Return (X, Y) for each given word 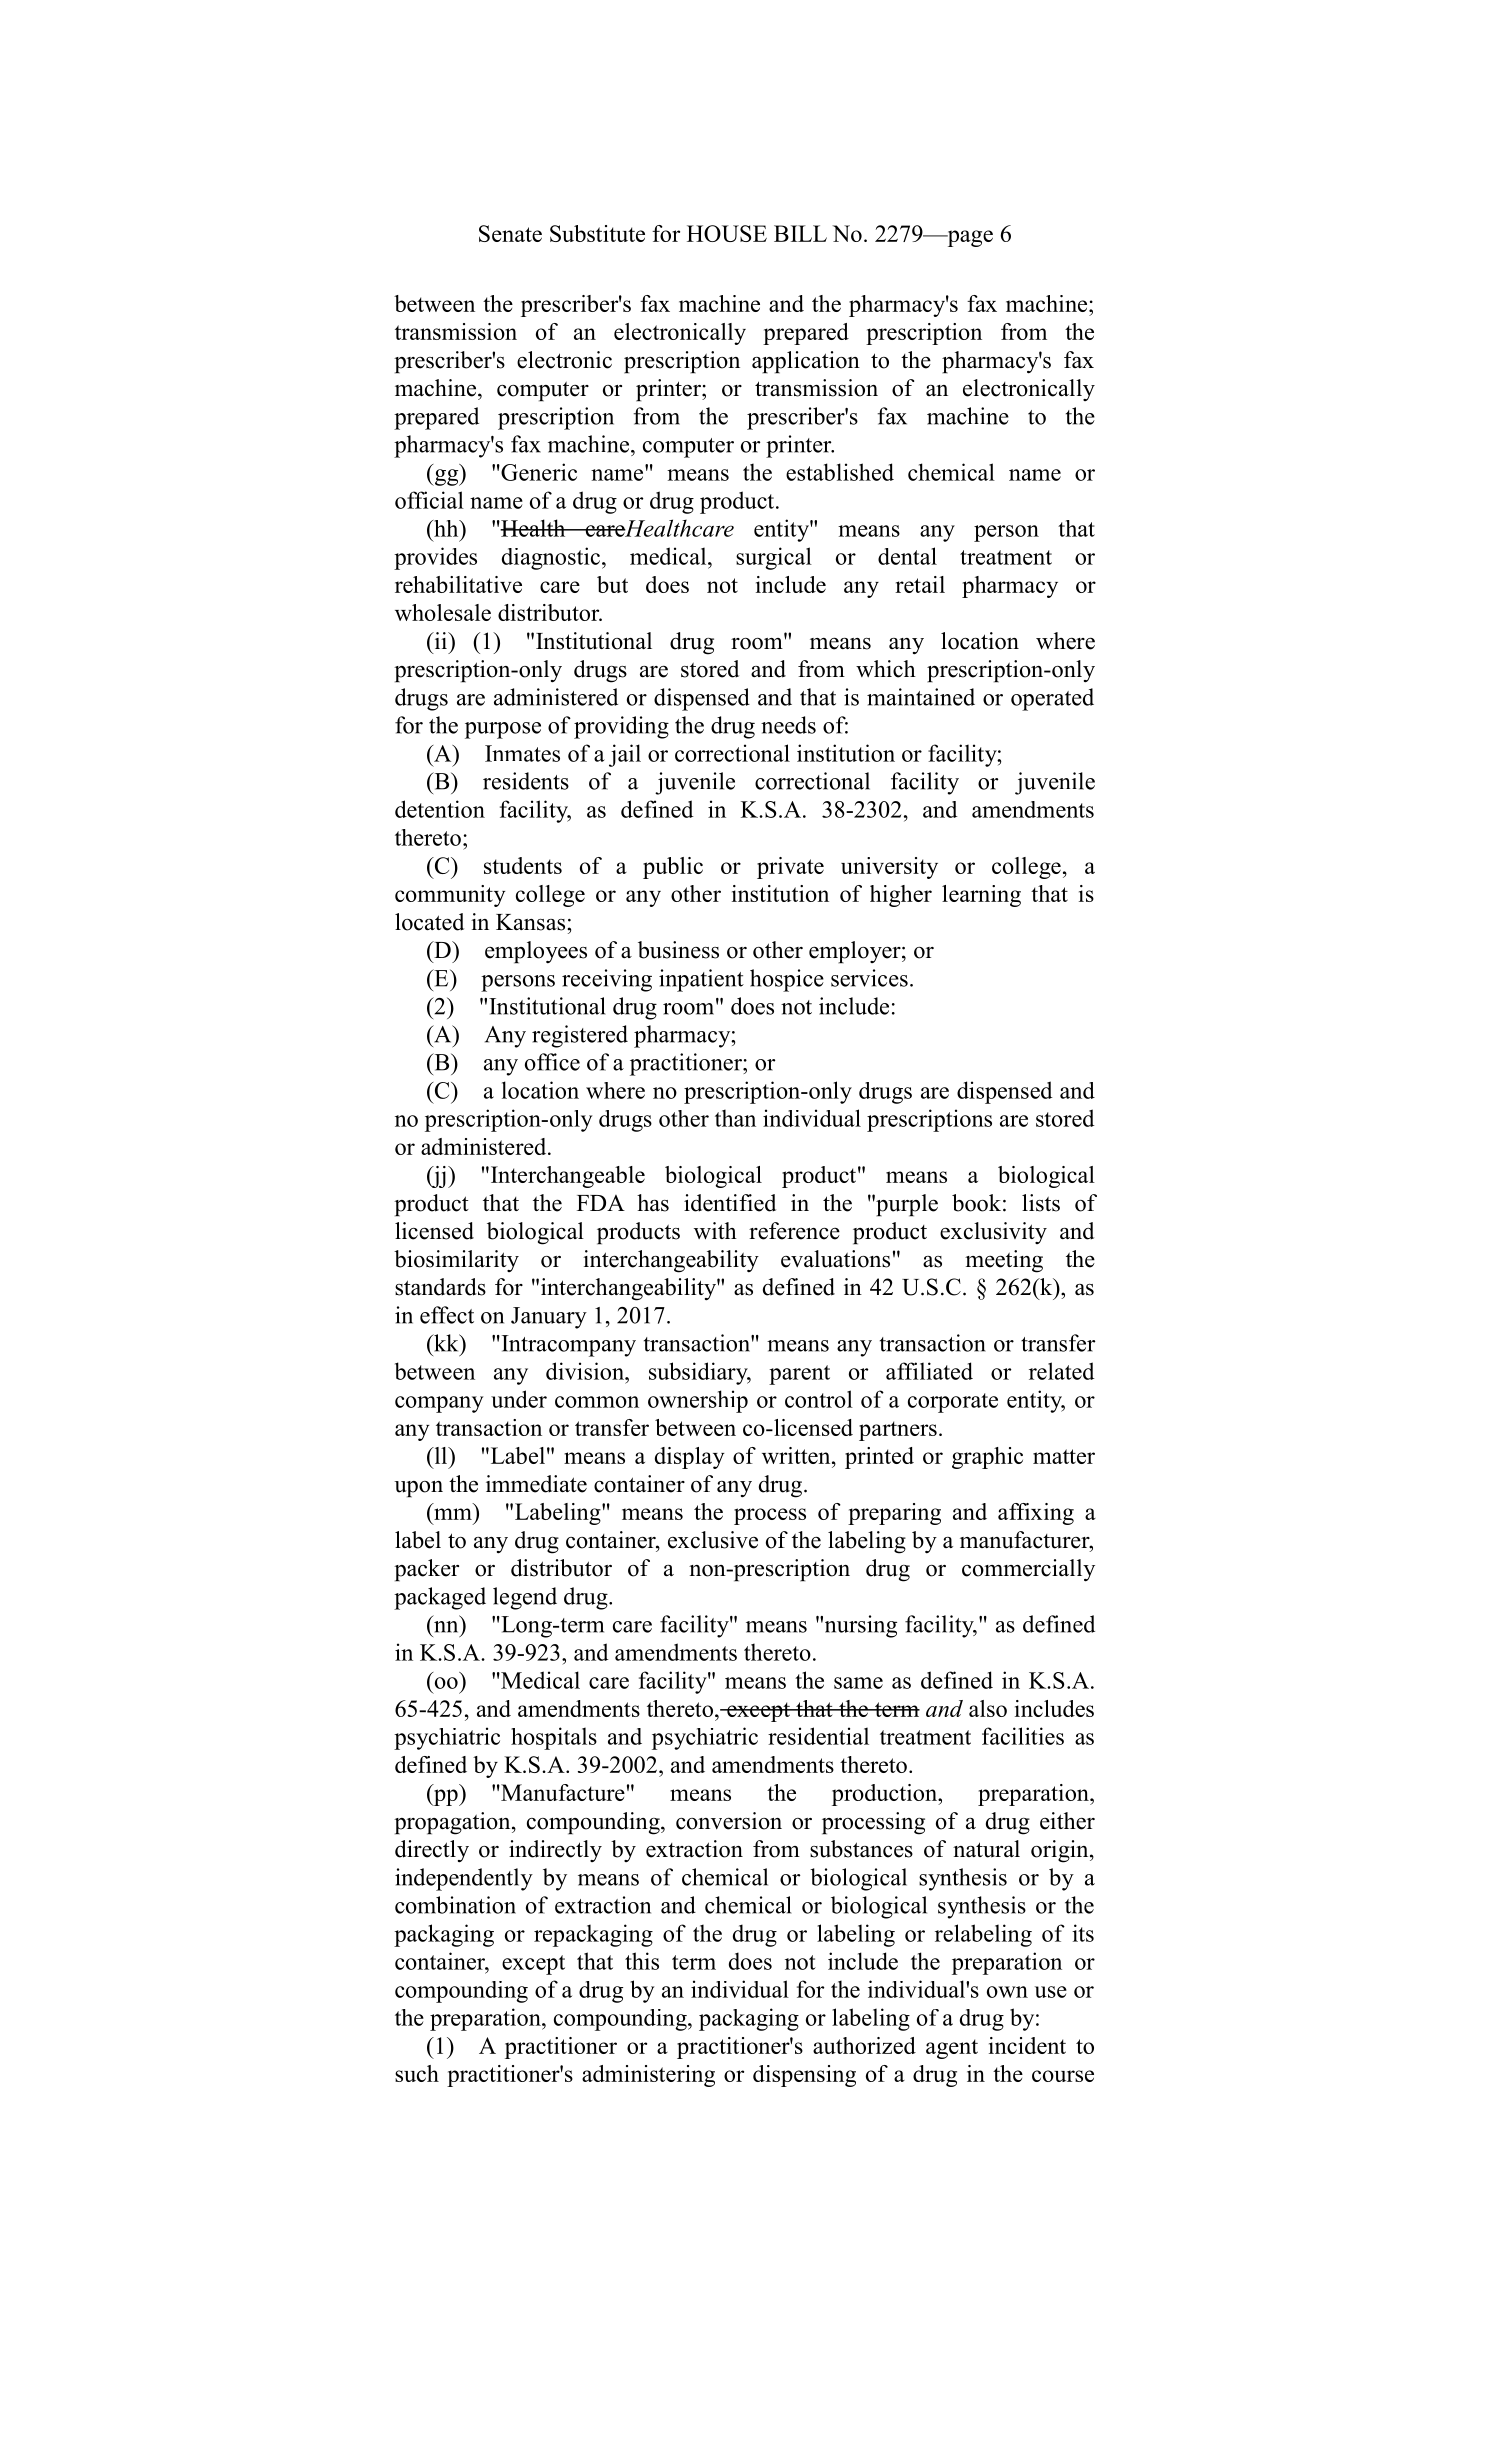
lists (1041, 1203)
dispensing (804, 2076)
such (417, 2073)
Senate (510, 233)
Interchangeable (566, 1177)
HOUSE (727, 233)
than (735, 1118)
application (806, 362)
